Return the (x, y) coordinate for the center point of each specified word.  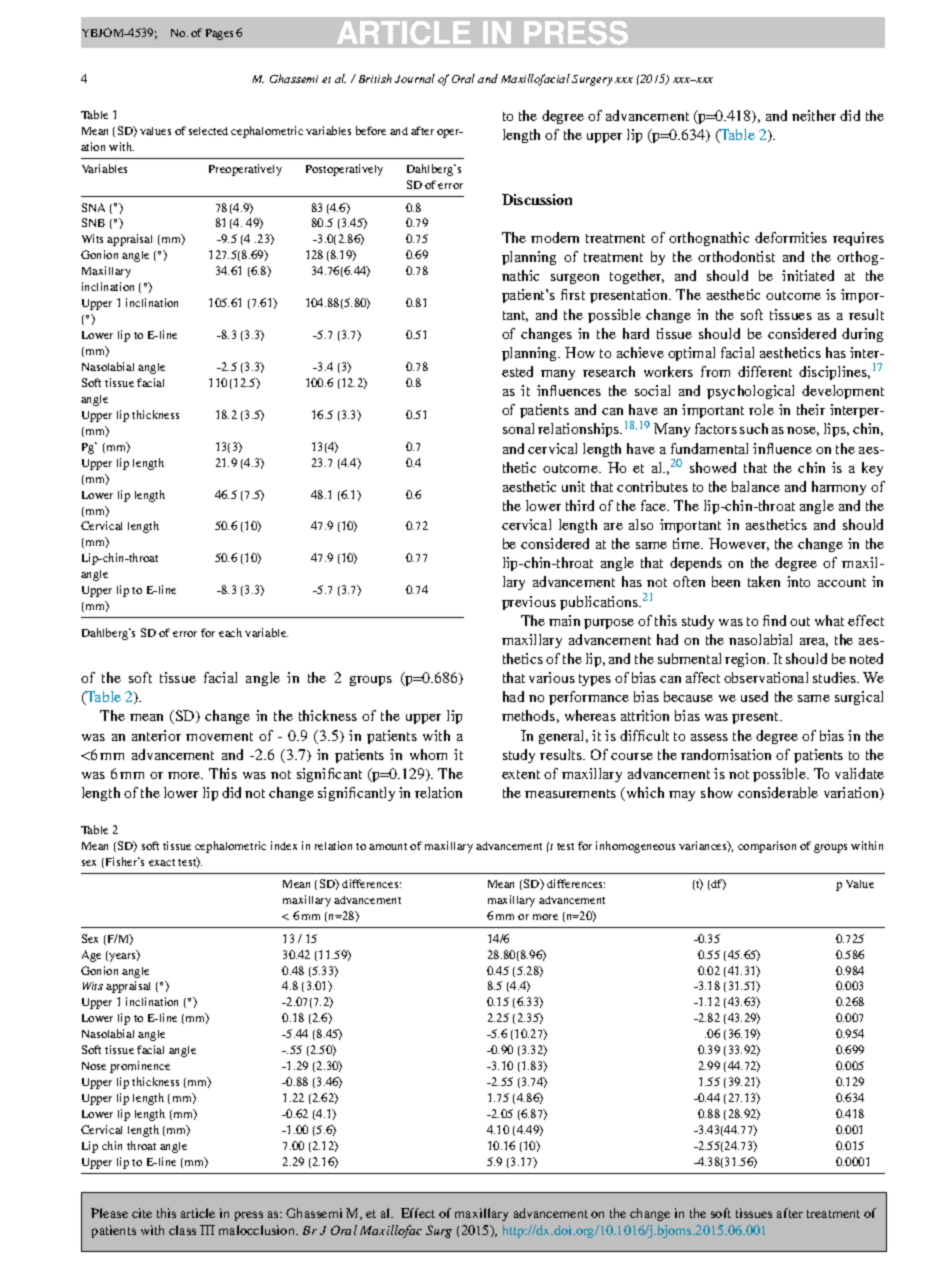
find (774, 620)
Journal (415, 78)
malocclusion (258, 1230)
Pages (219, 34)
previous (529, 603)
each (230, 632)
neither (814, 115)
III (207, 1230)
